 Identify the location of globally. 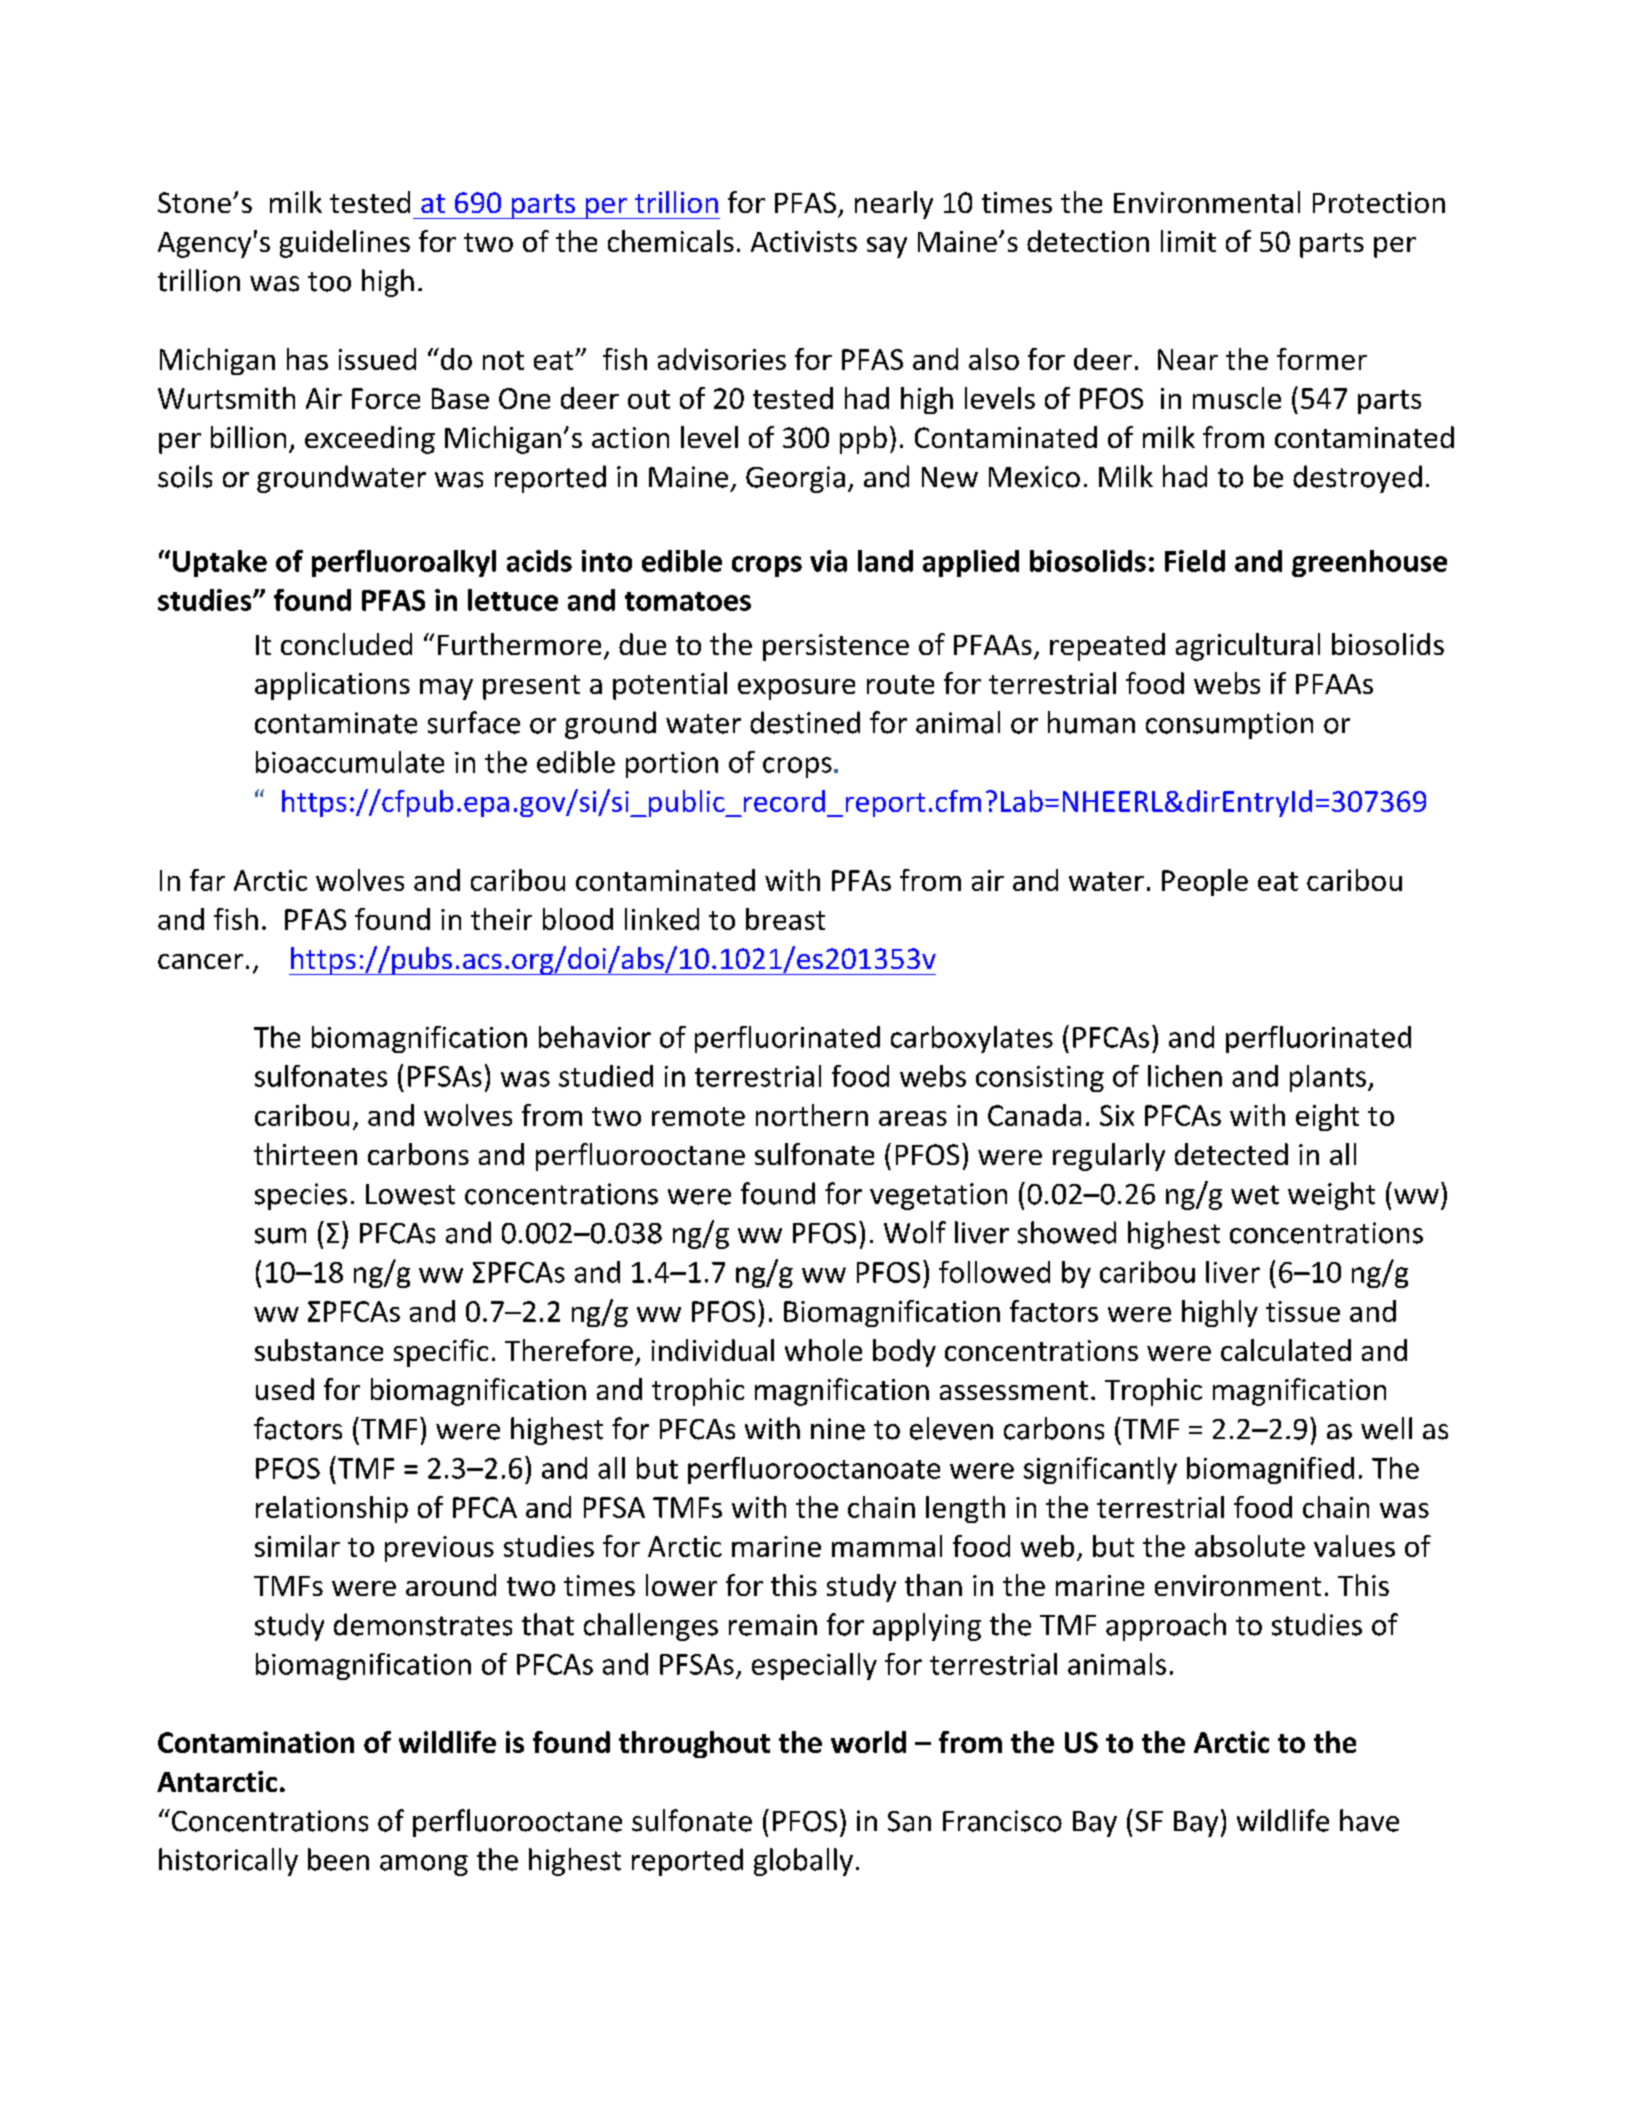
(803, 1862).
